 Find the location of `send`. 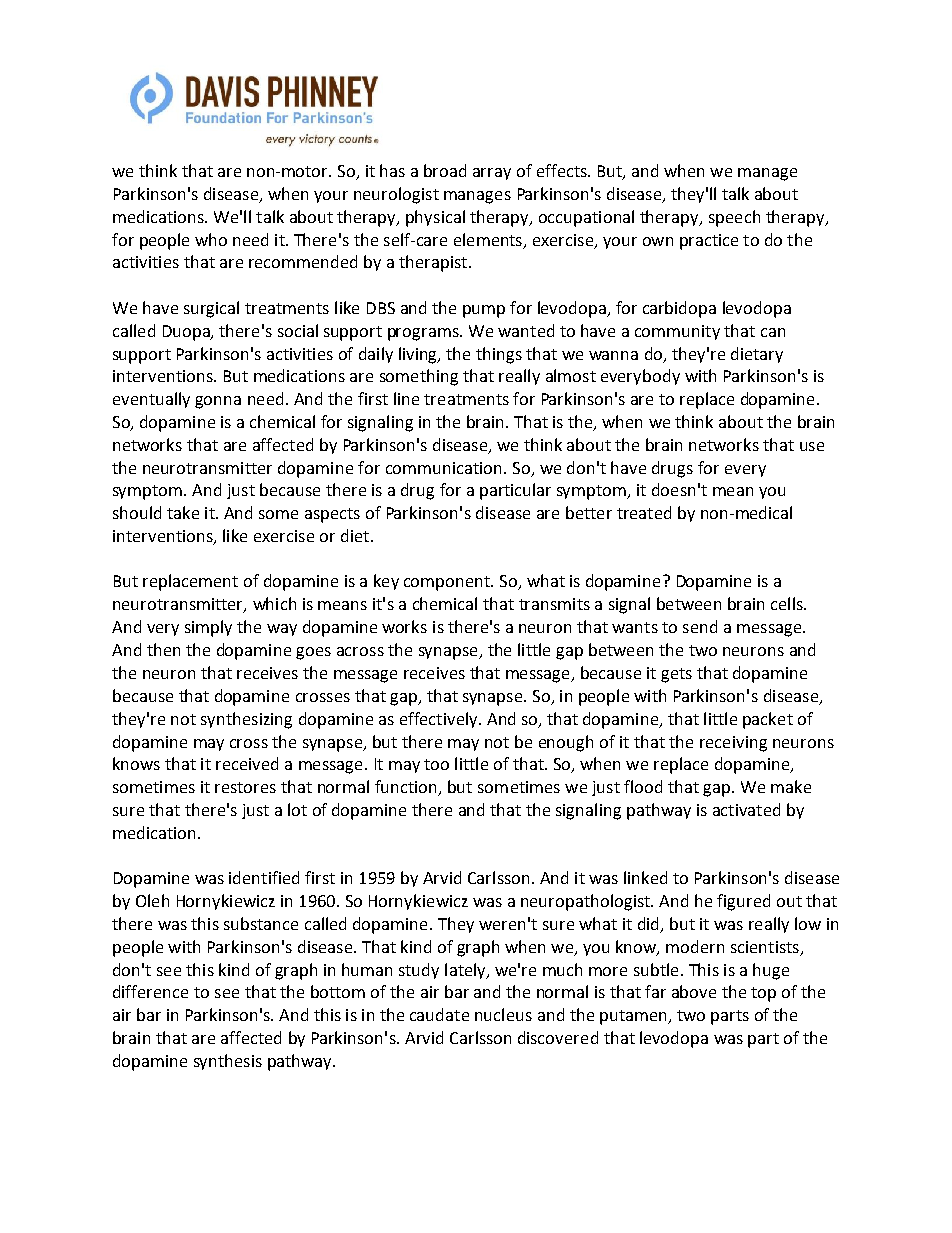

send is located at coordinates (700, 626).
